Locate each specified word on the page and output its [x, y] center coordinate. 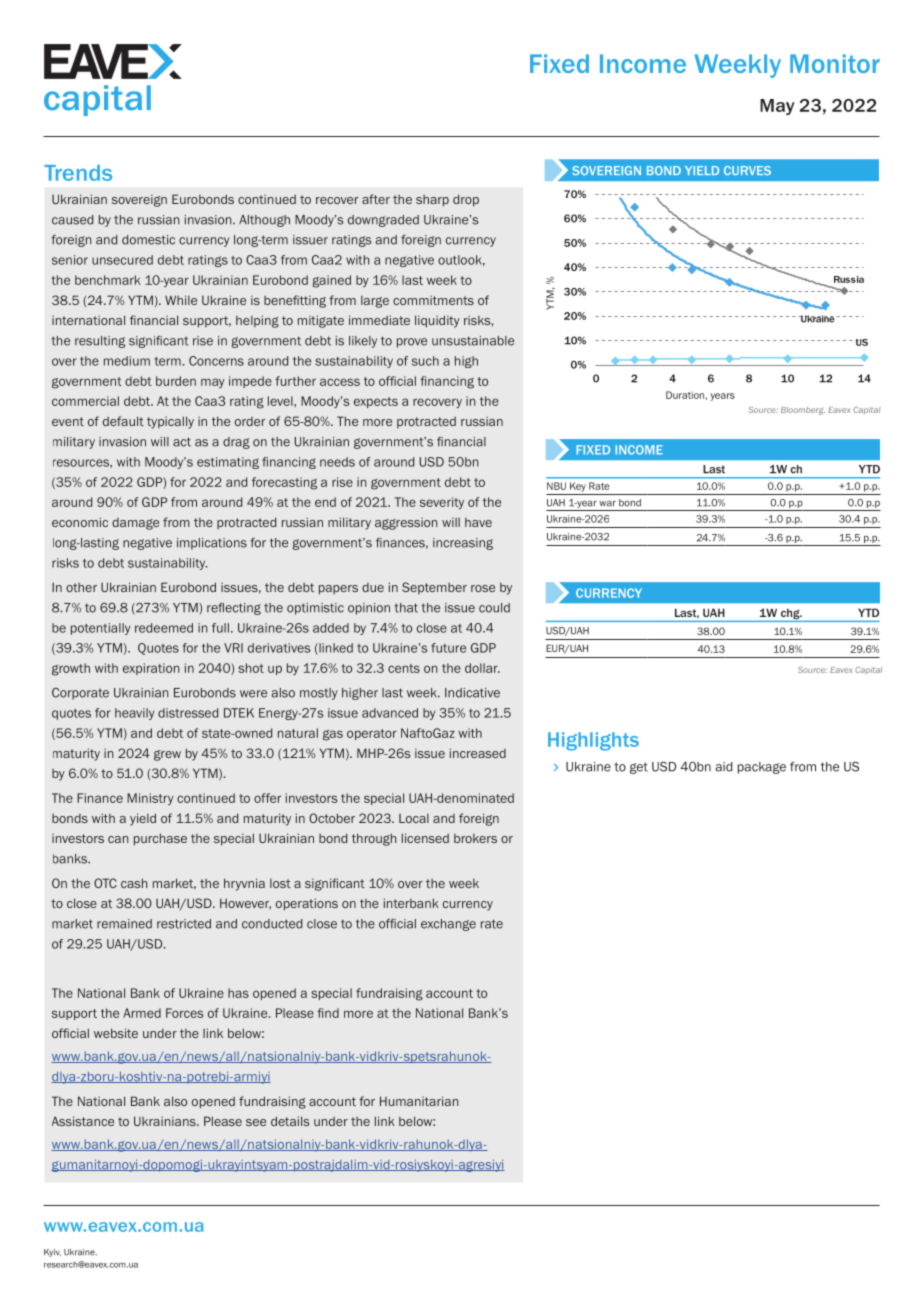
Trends [78, 173]
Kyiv [52, 1253]
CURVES [747, 170]
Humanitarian [419, 1101]
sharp [432, 201]
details [290, 1121]
